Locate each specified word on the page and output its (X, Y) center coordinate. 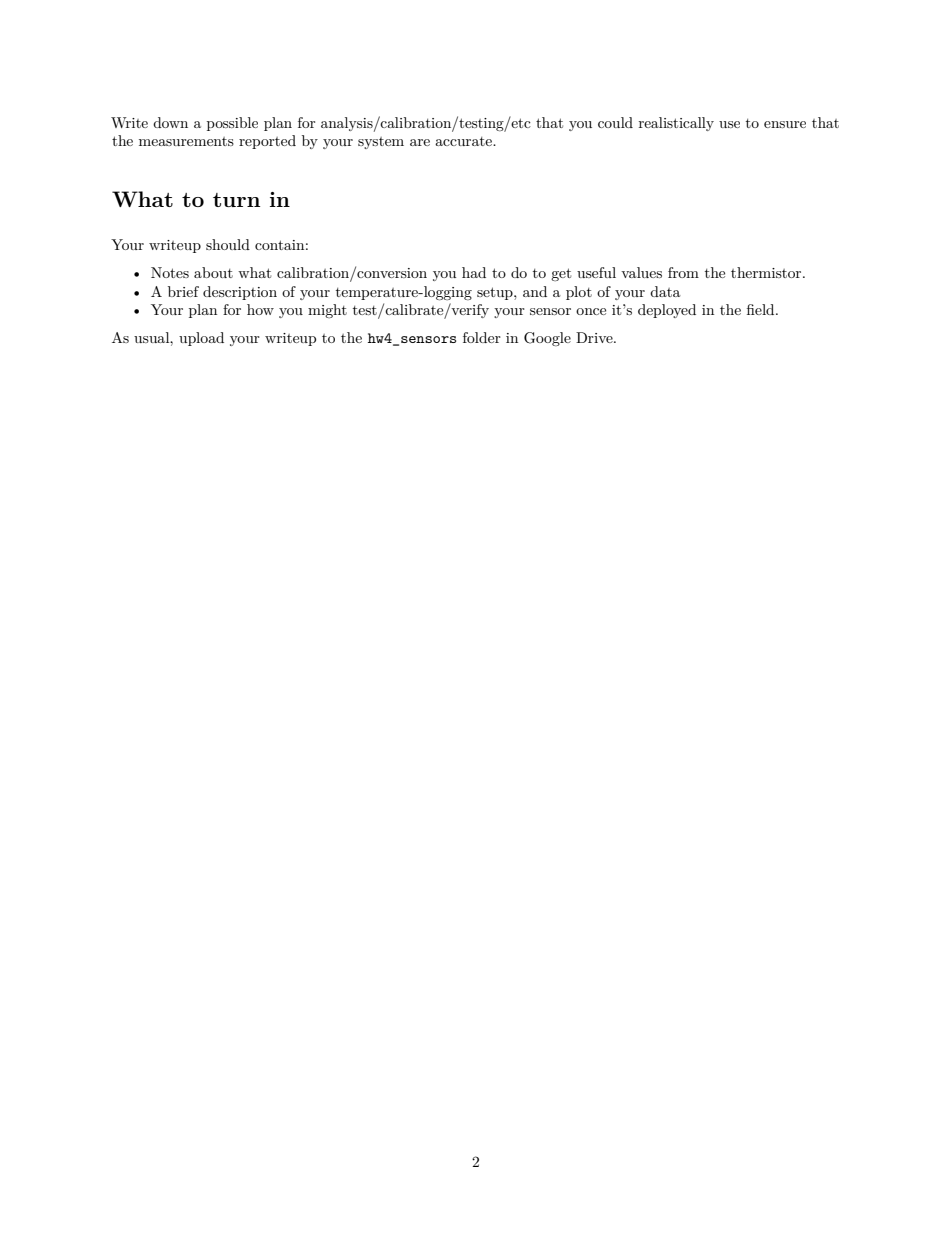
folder (482, 337)
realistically (676, 124)
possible (232, 124)
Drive (595, 337)
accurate (464, 141)
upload (201, 339)
